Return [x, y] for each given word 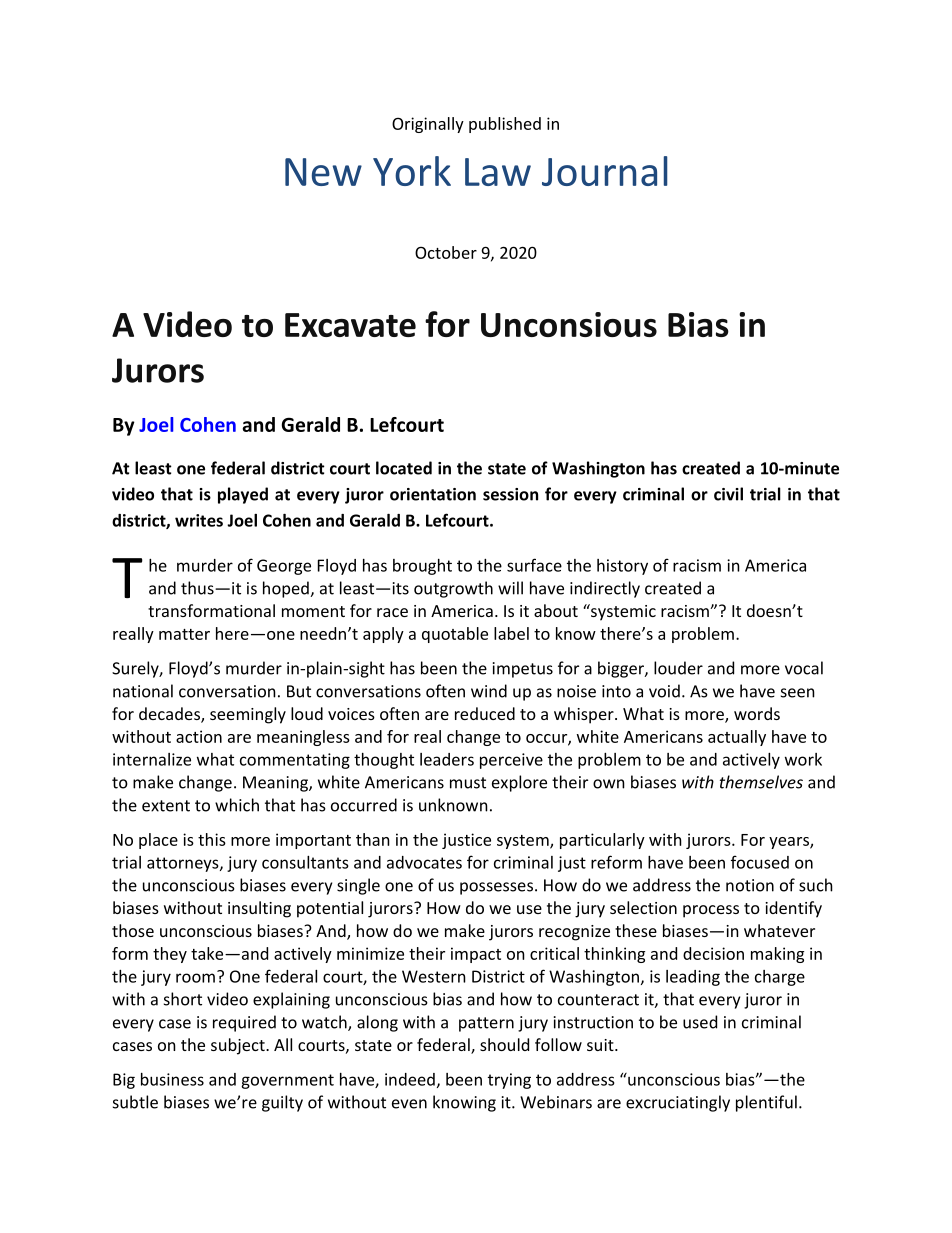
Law [498, 172]
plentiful [766, 1103]
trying [509, 1081]
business [172, 1079]
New [323, 172]
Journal [604, 171]
